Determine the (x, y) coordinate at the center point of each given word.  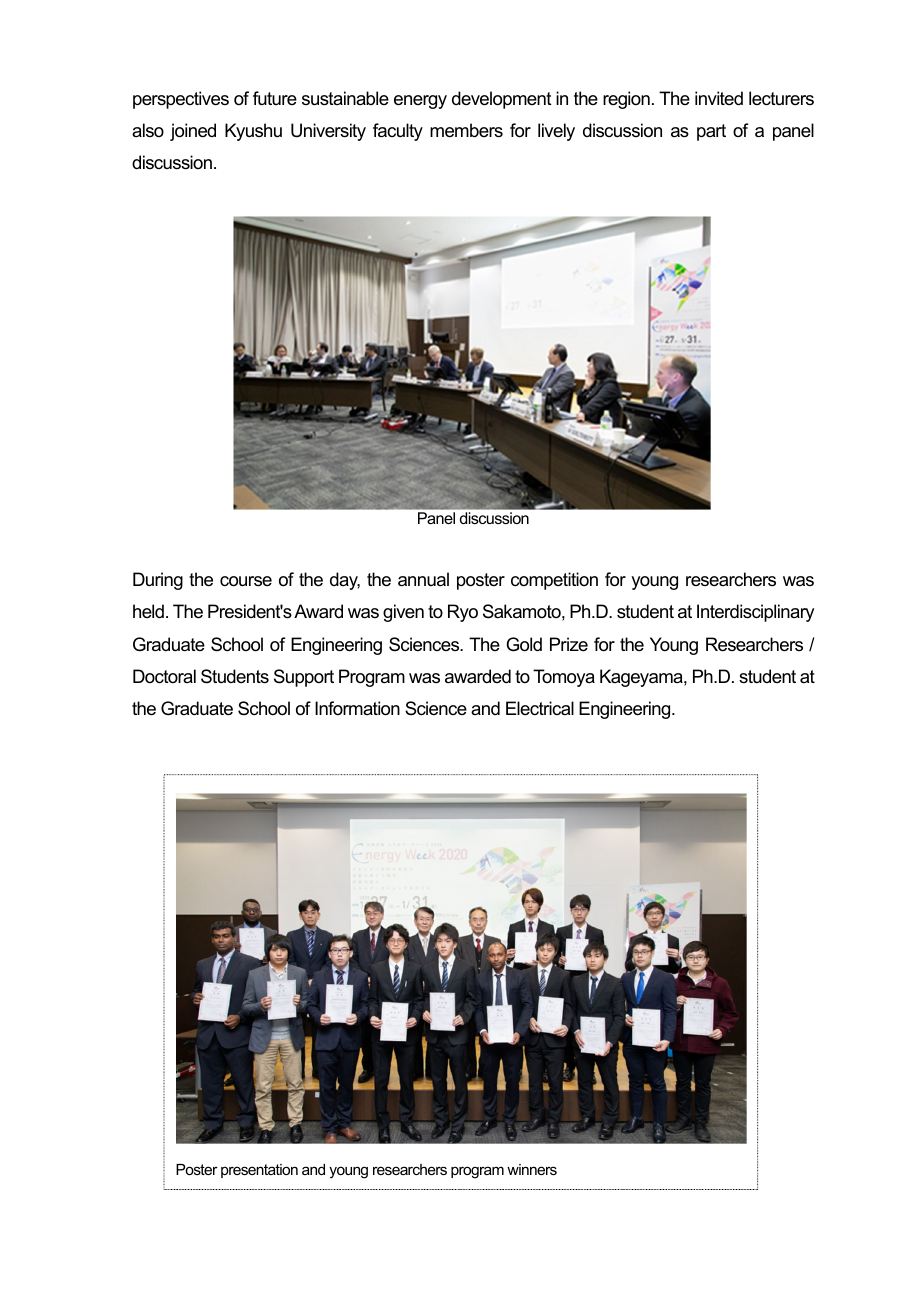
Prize (569, 644)
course (246, 581)
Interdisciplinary (755, 613)
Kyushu (253, 132)
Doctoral (164, 676)
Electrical (540, 708)
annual (423, 579)
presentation (259, 1171)
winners (532, 1169)
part (711, 132)
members (466, 130)
